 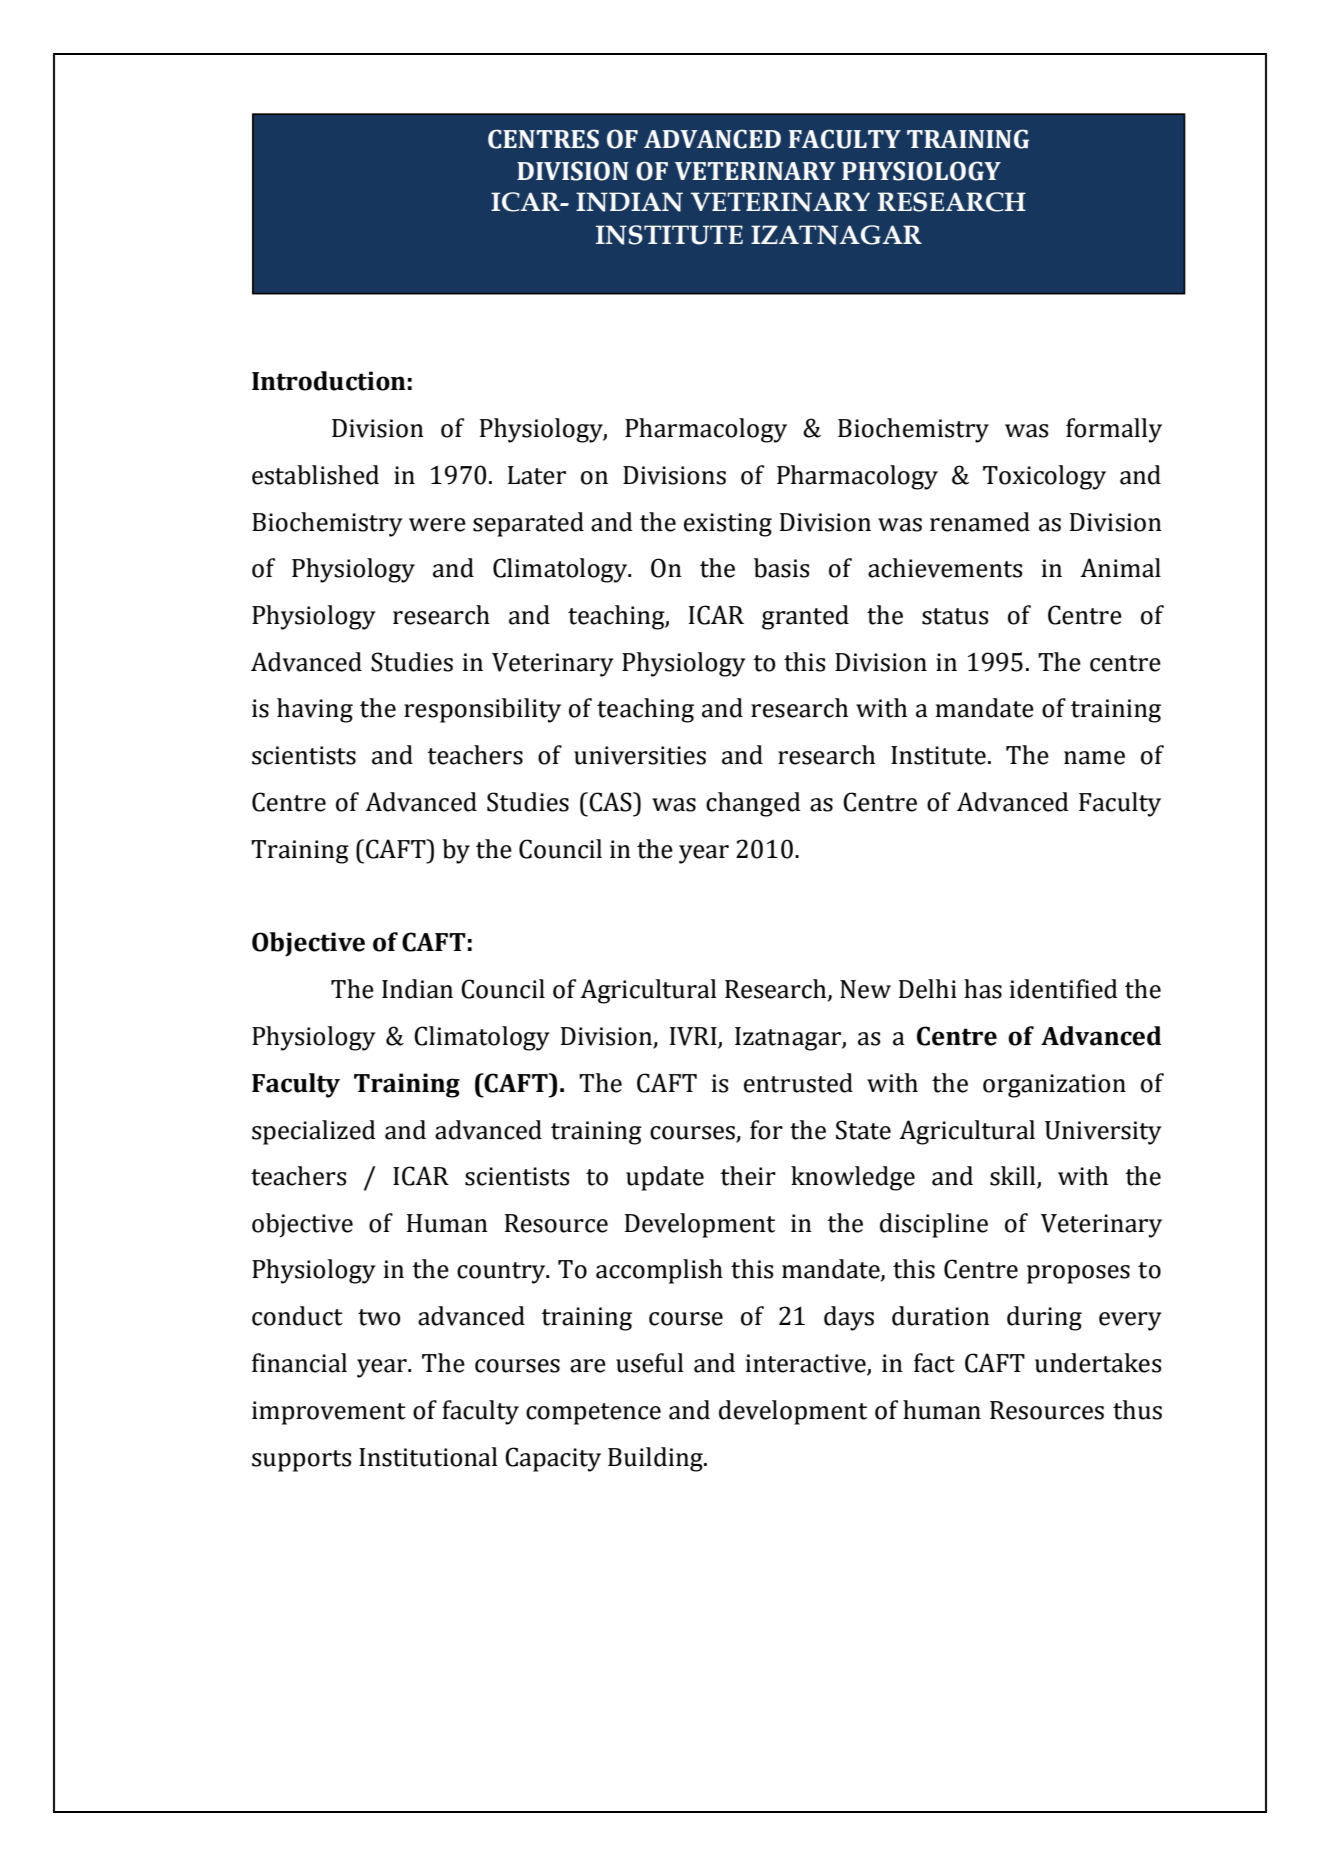 I want to click on status, so click(x=955, y=616).
